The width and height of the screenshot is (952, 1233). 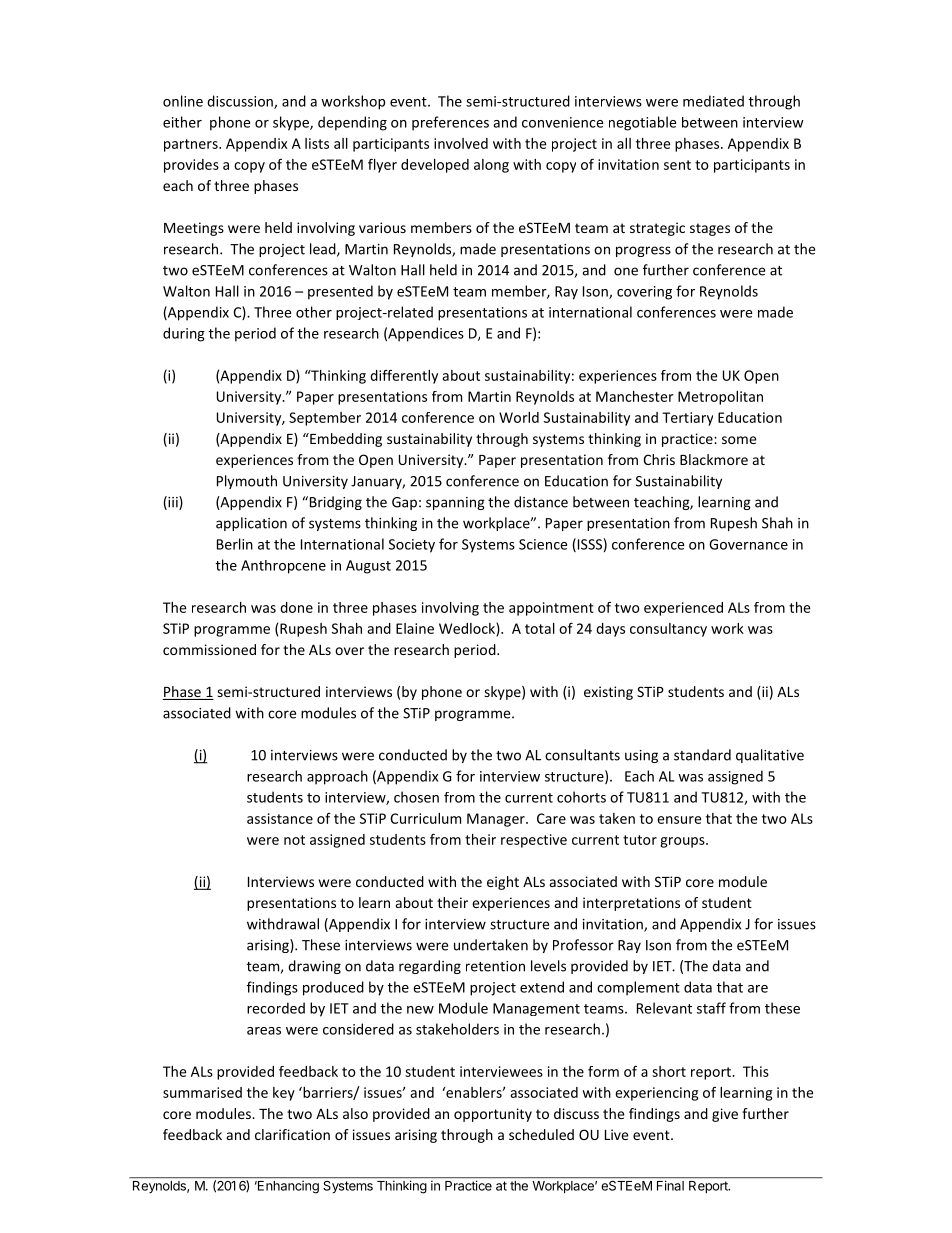 What do you see at coordinates (713, 101) in the screenshot?
I see `mediated` at bounding box center [713, 101].
